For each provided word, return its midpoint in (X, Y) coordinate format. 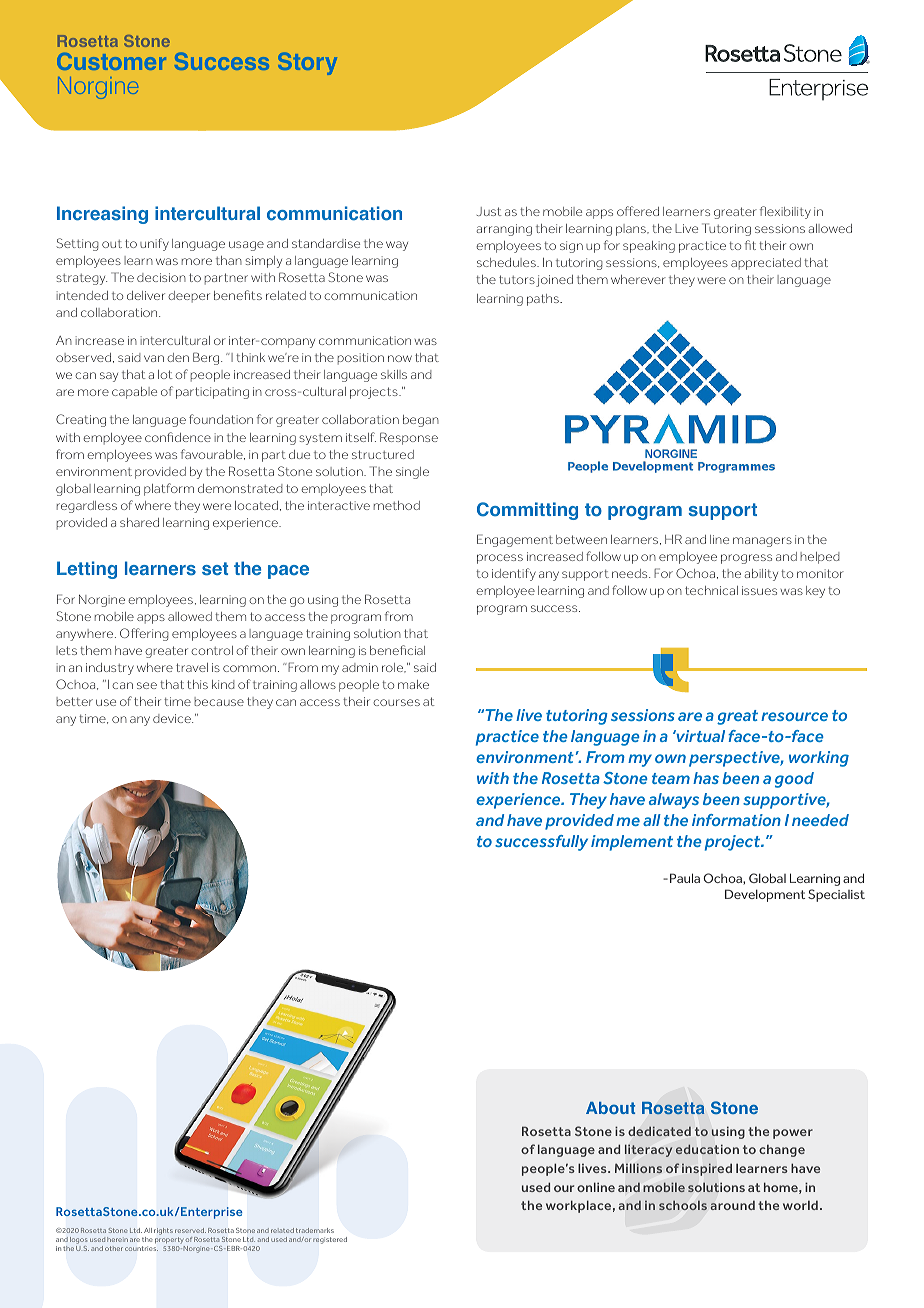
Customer (111, 61)
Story (307, 63)
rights (163, 1231)
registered (330, 1240)
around (732, 1205)
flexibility (785, 212)
